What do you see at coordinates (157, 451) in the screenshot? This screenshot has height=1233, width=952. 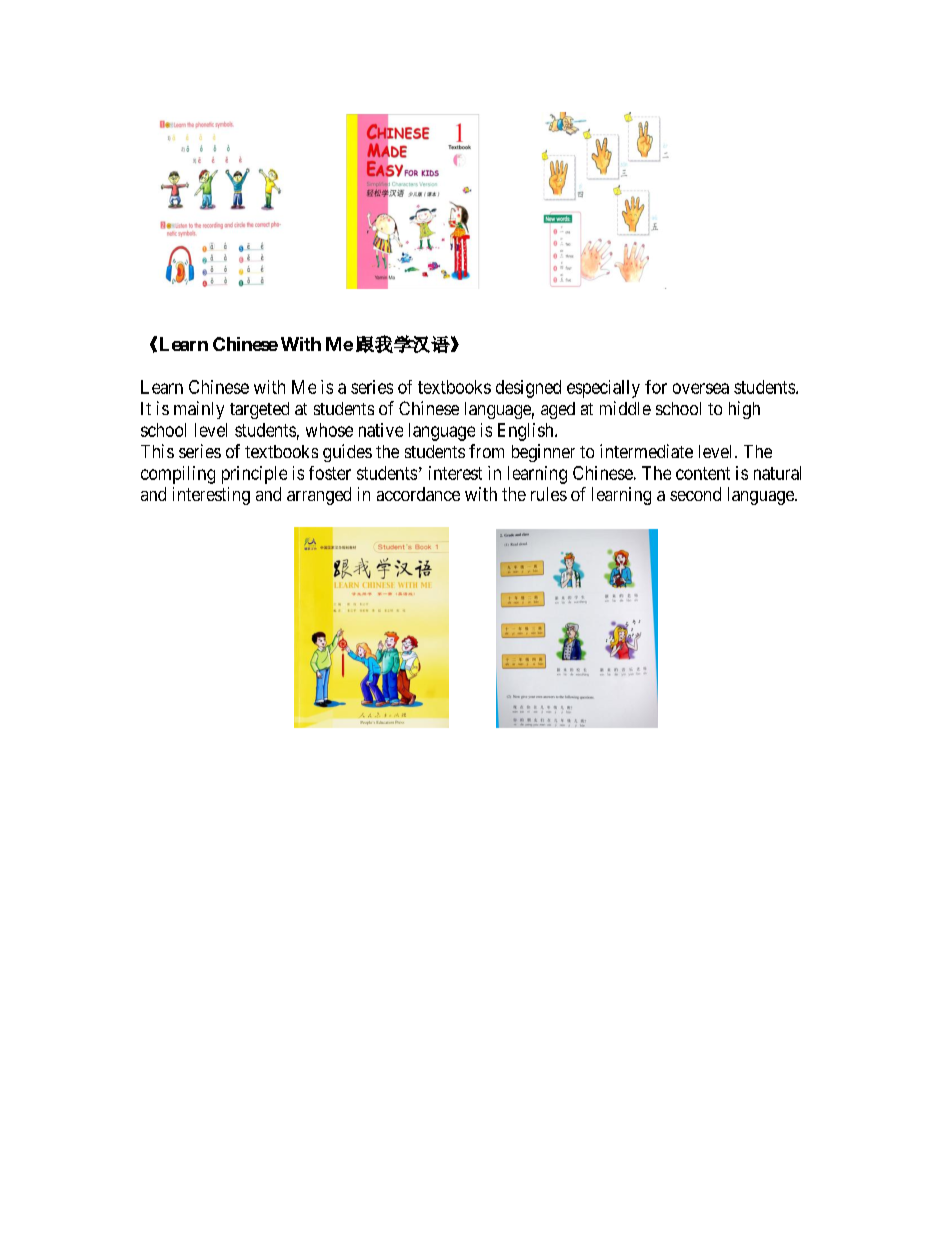 I see `This` at bounding box center [157, 451].
